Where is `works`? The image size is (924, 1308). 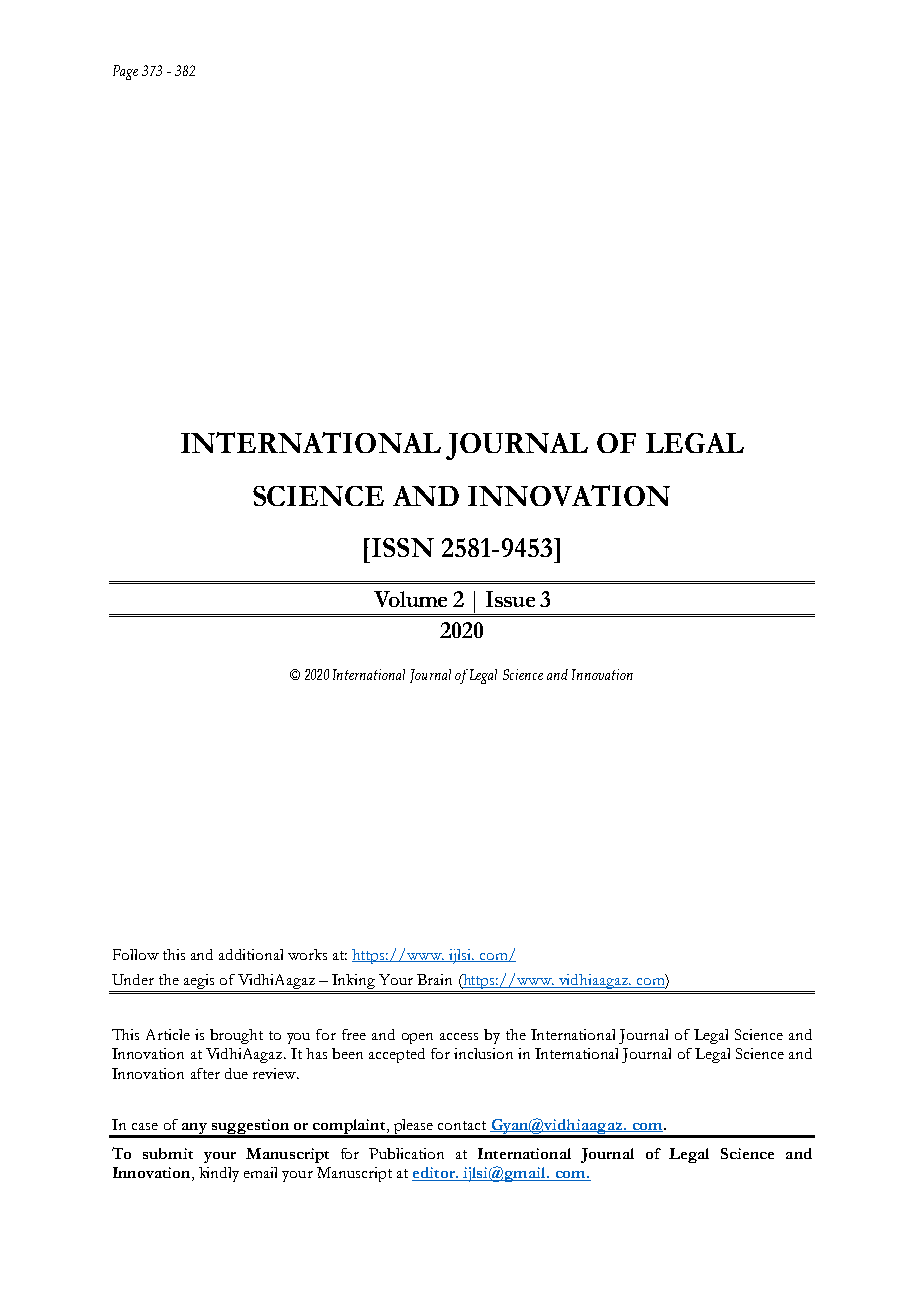
works is located at coordinates (307, 954).
